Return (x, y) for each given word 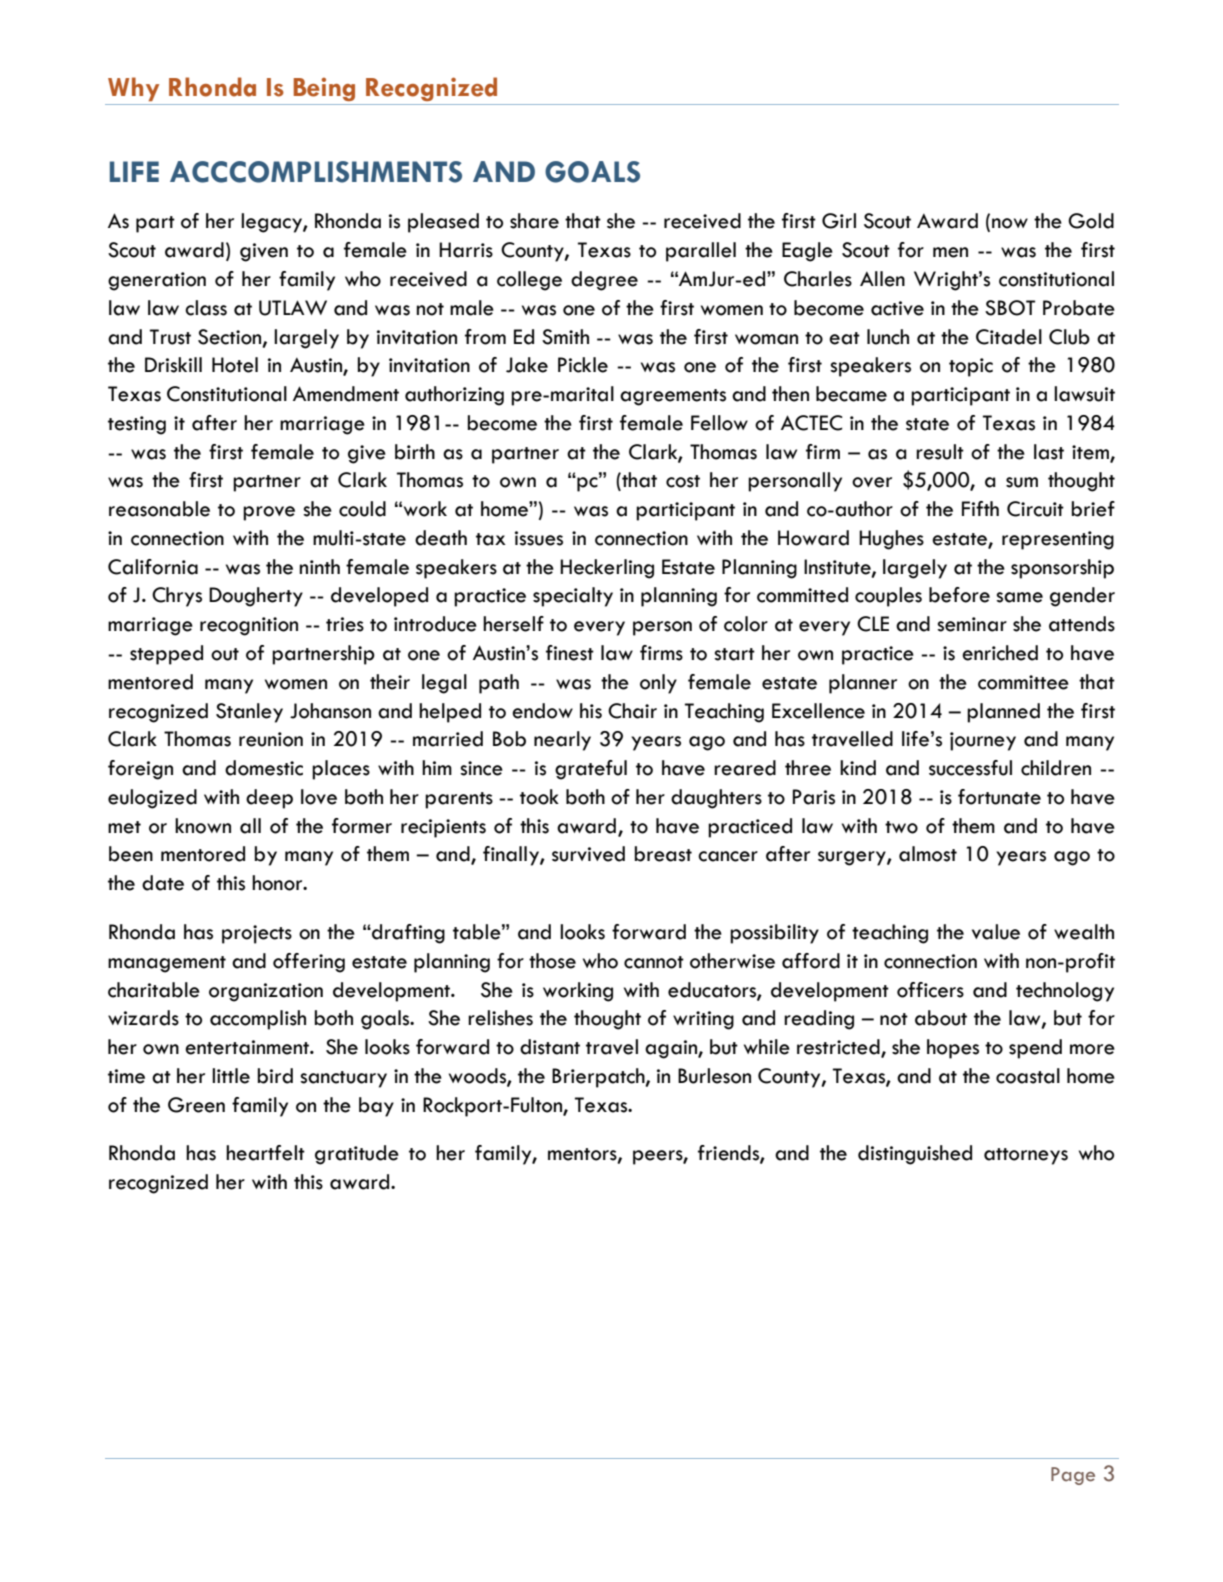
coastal (1028, 1076)
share (534, 221)
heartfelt (265, 1153)
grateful (591, 770)
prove (269, 513)
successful (970, 768)
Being (324, 89)
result (940, 452)
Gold (1091, 221)
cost (683, 481)
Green (196, 1105)
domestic (264, 768)
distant (550, 1047)
